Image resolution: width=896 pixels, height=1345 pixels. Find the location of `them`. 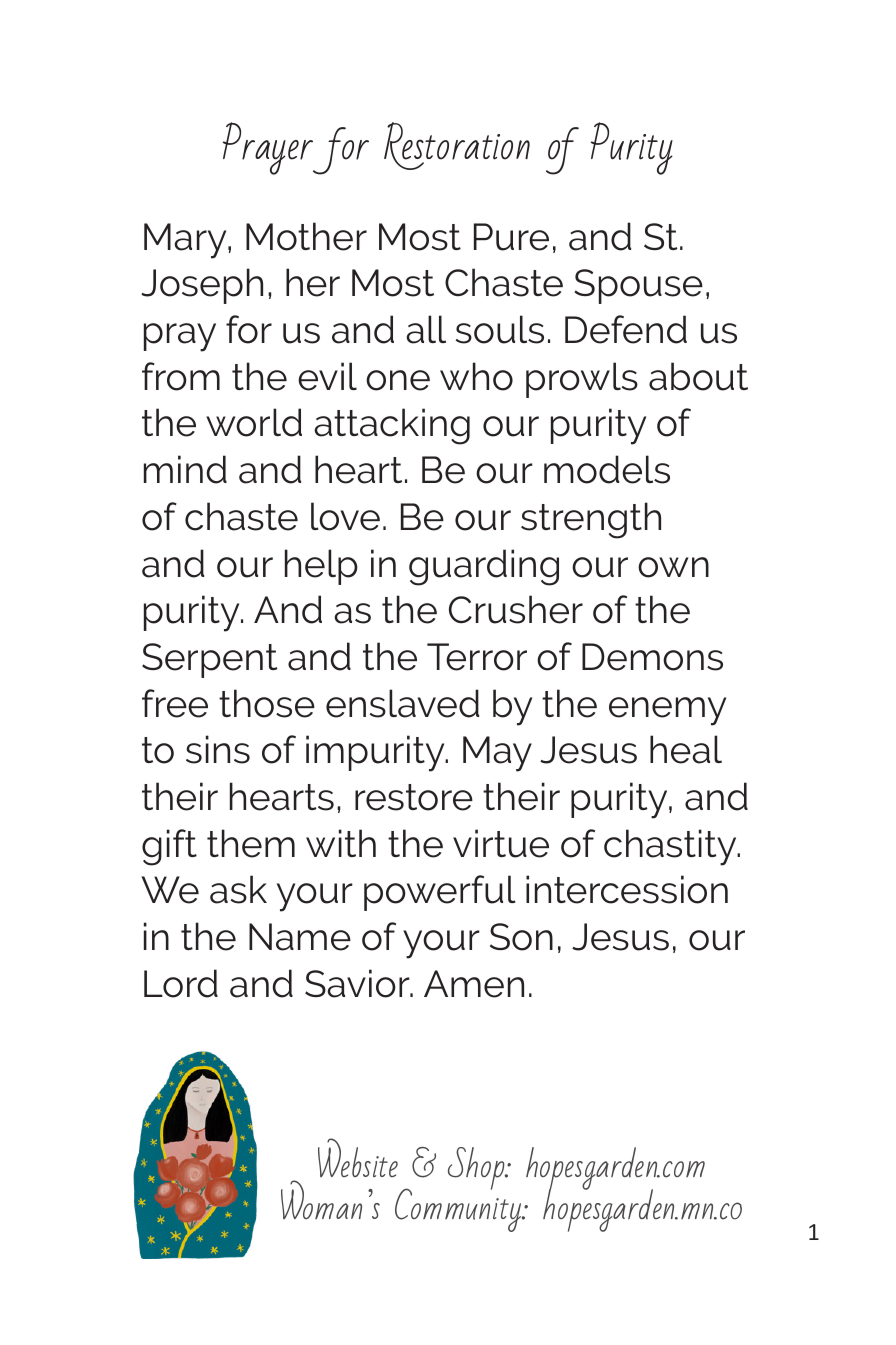

them is located at coordinates (251, 843).
